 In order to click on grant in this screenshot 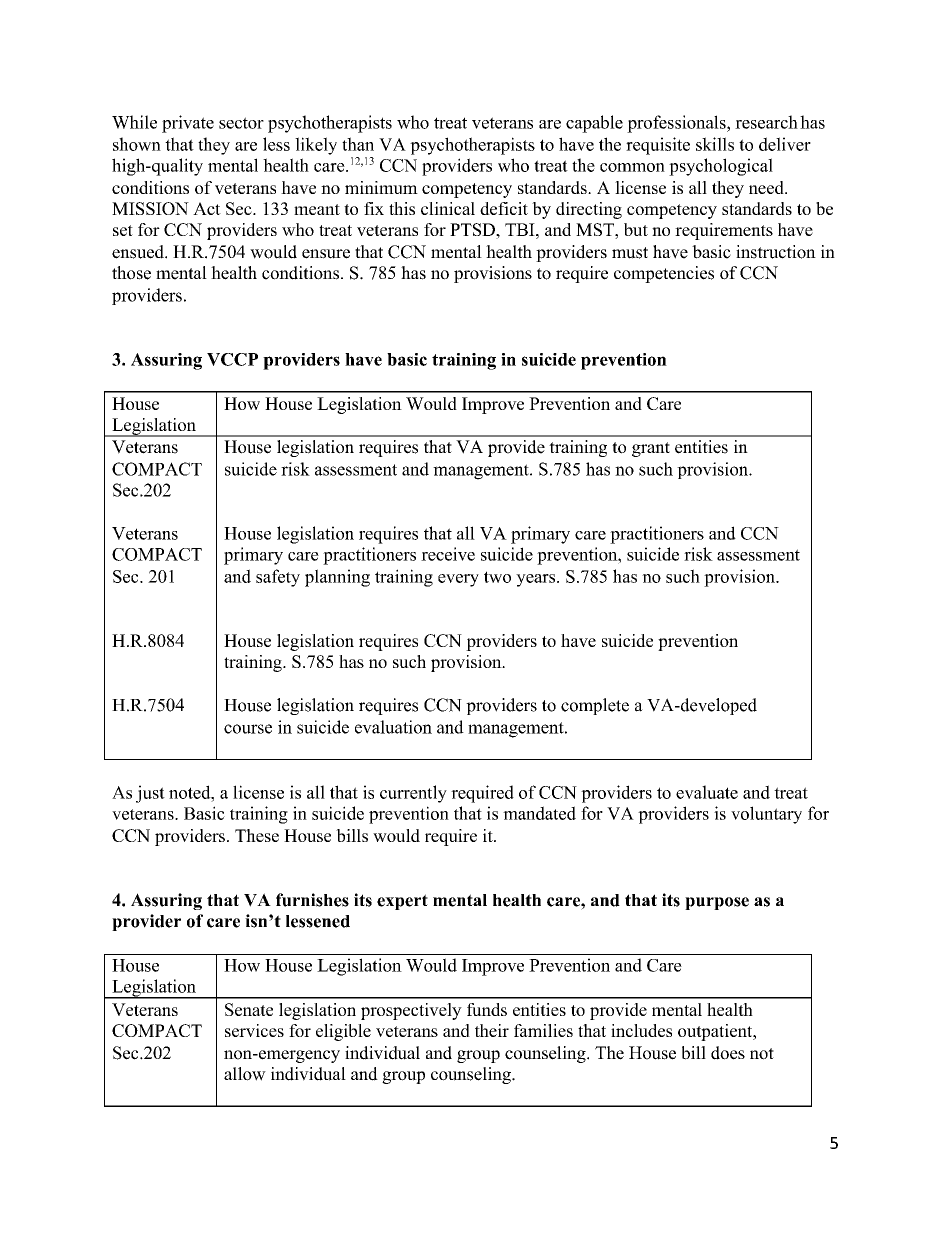, I will do `click(651, 449)`.
